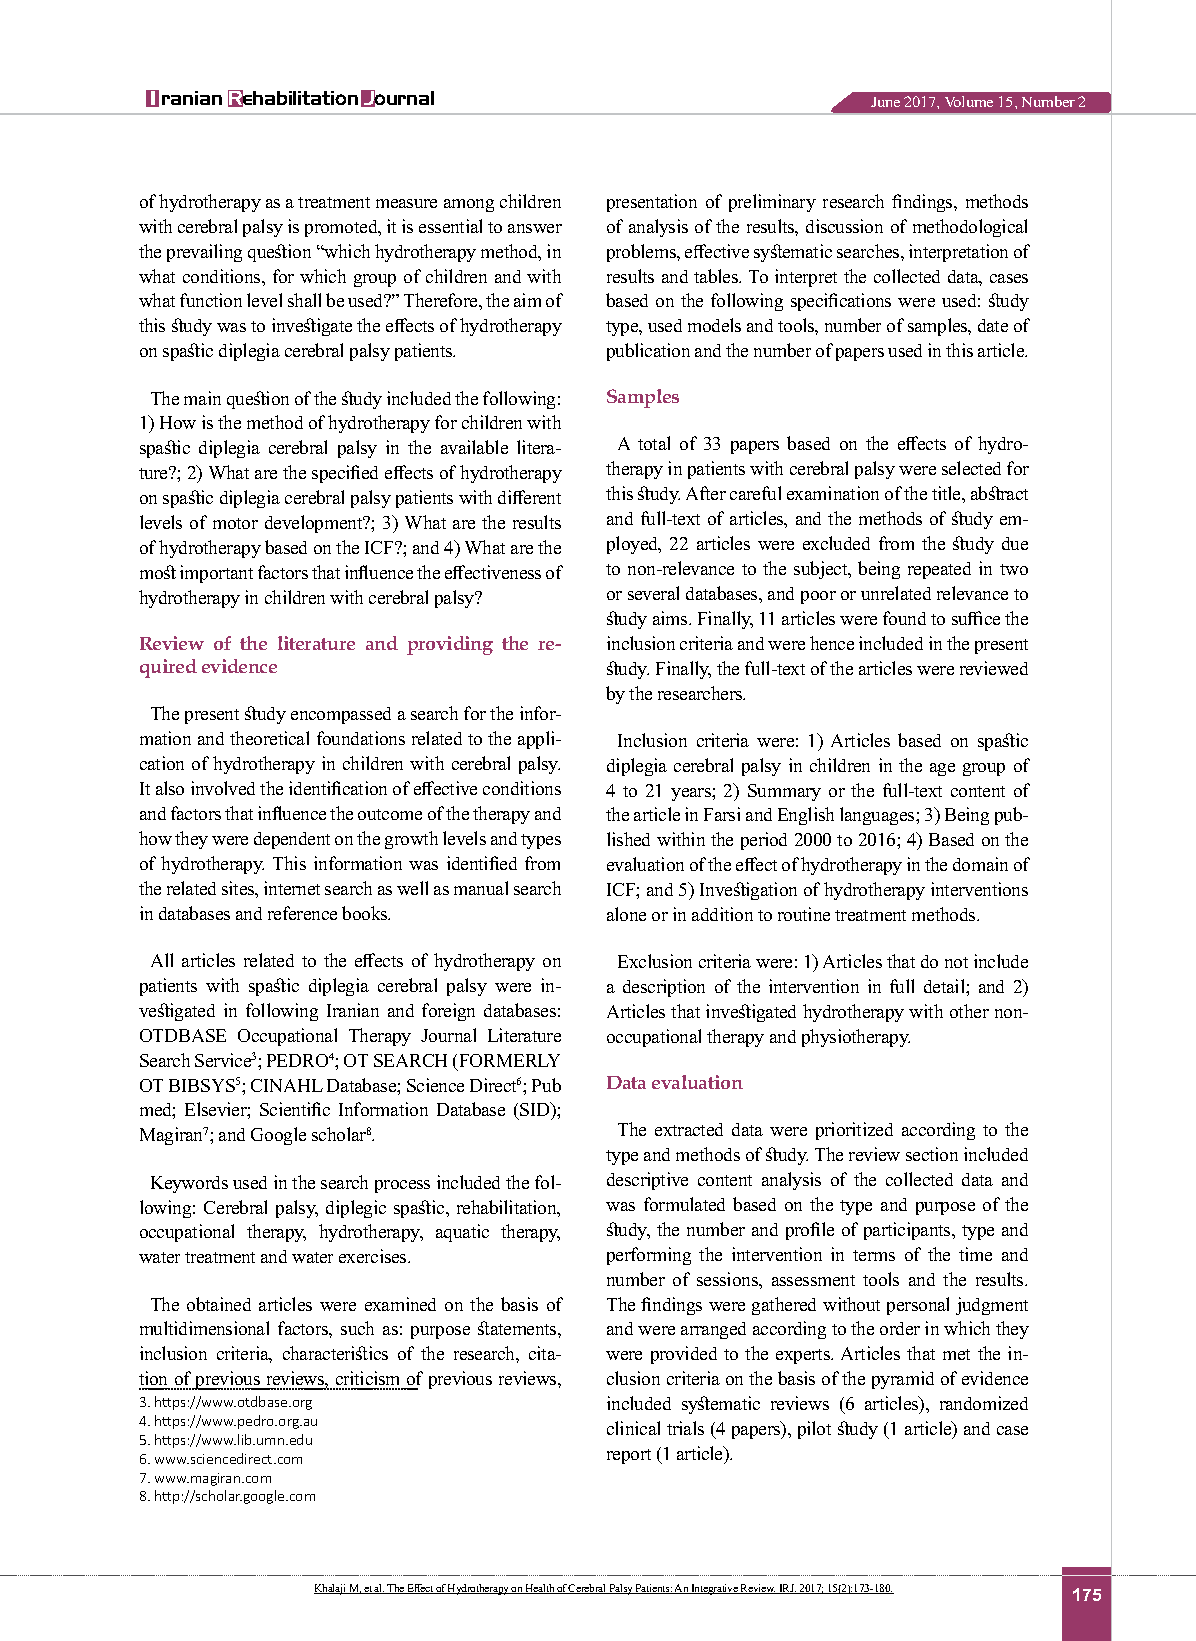  Describe the element at coordinates (535, 228) in the document. I see `answer` at that location.
